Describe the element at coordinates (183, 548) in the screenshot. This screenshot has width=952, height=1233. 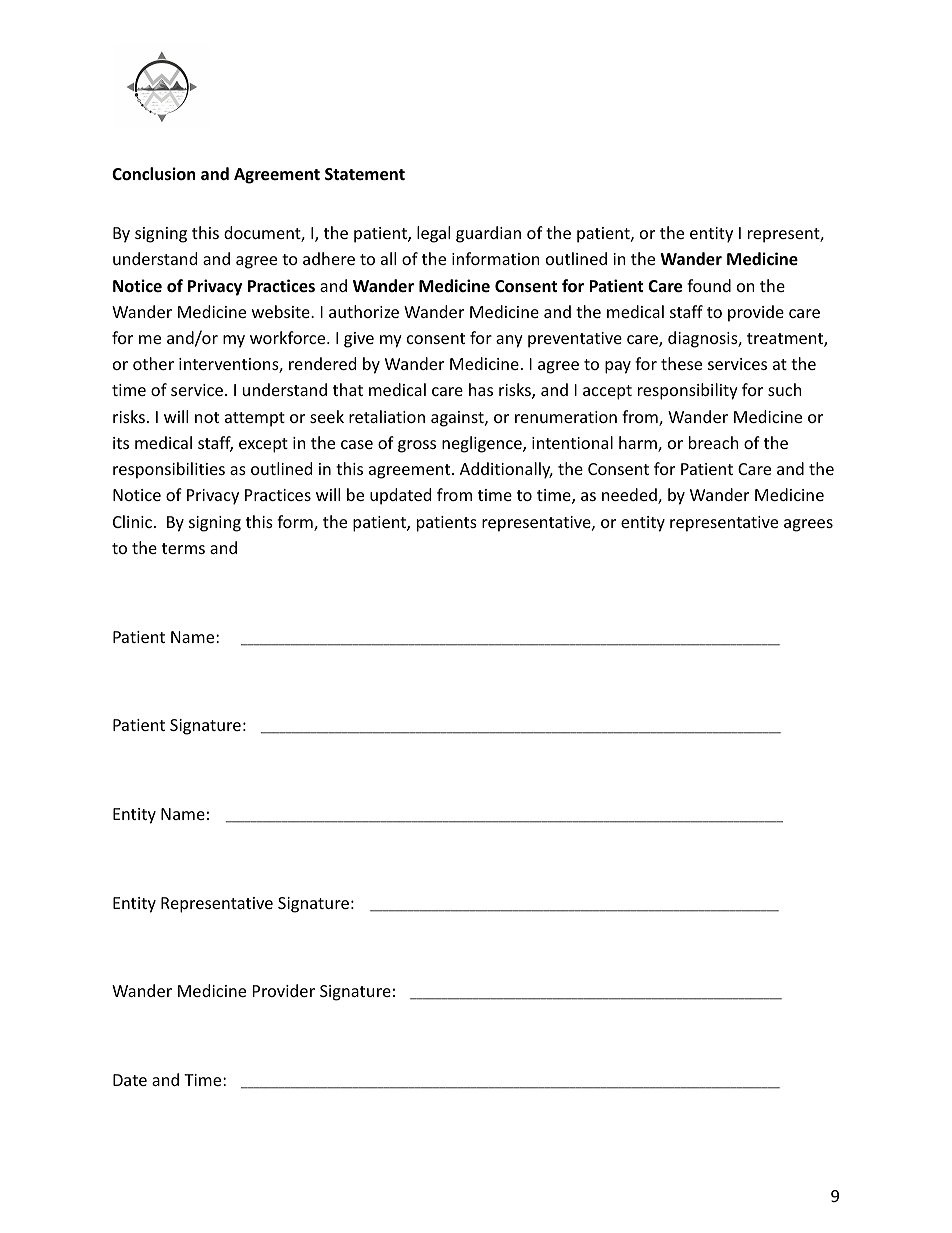
I see `terms` at that location.
